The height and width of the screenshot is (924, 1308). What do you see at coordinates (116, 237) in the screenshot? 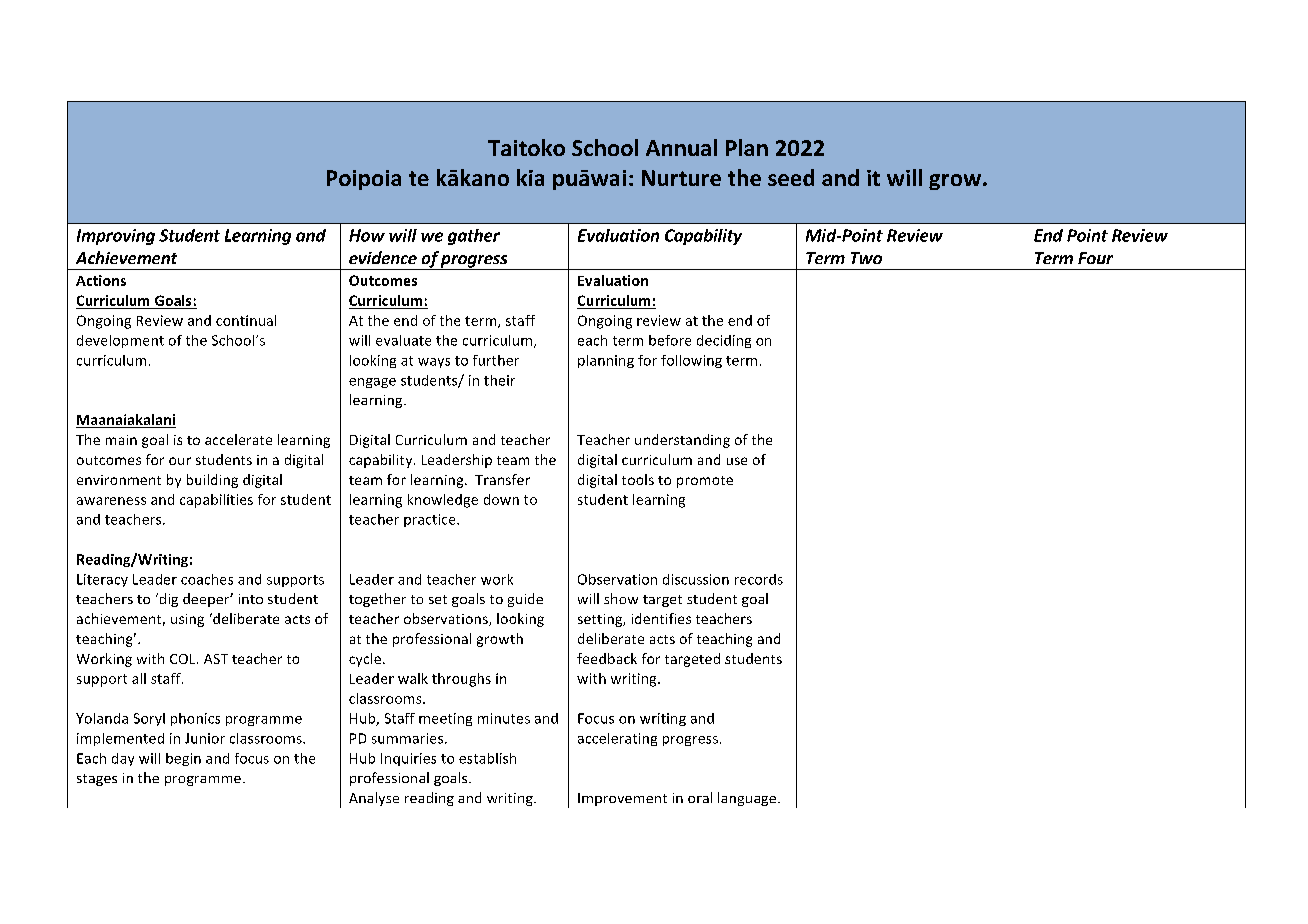
I see `Improving` at bounding box center [116, 237].
